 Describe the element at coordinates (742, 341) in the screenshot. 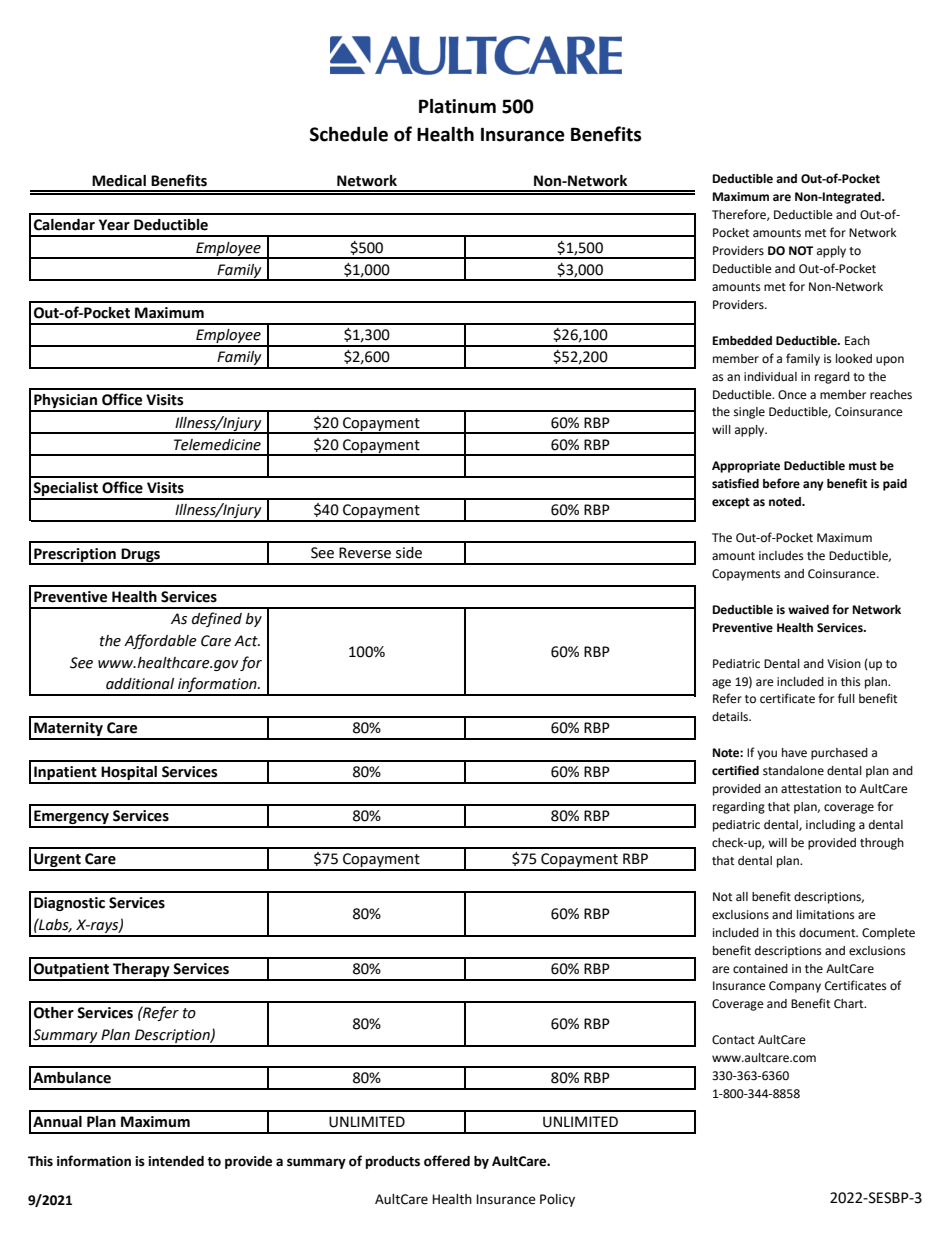

I see `Embedded` at that location.
